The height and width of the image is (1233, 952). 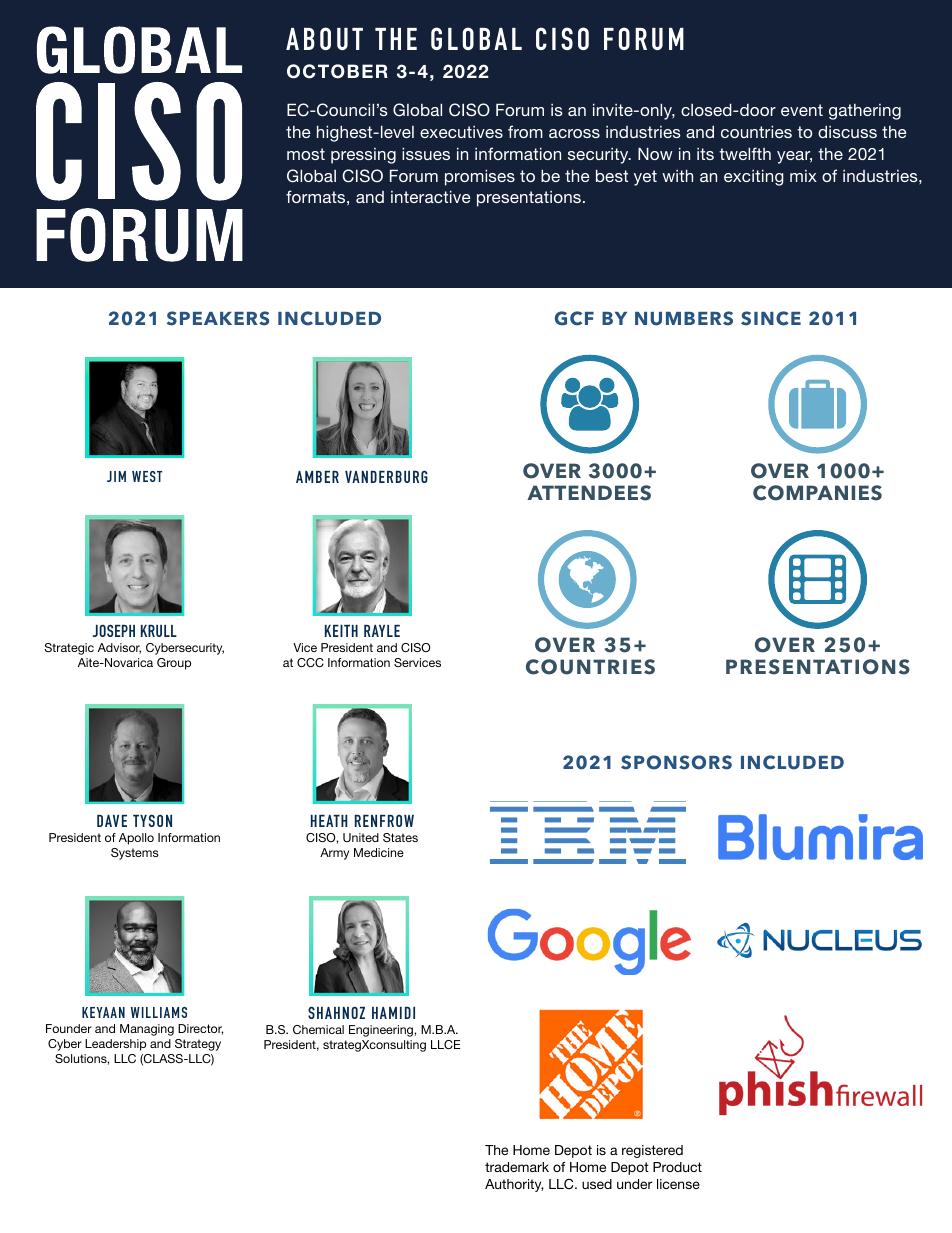 What do you see at coordinates (306, 154) in the image?
I see `most` at bounding box center [306, 154].
